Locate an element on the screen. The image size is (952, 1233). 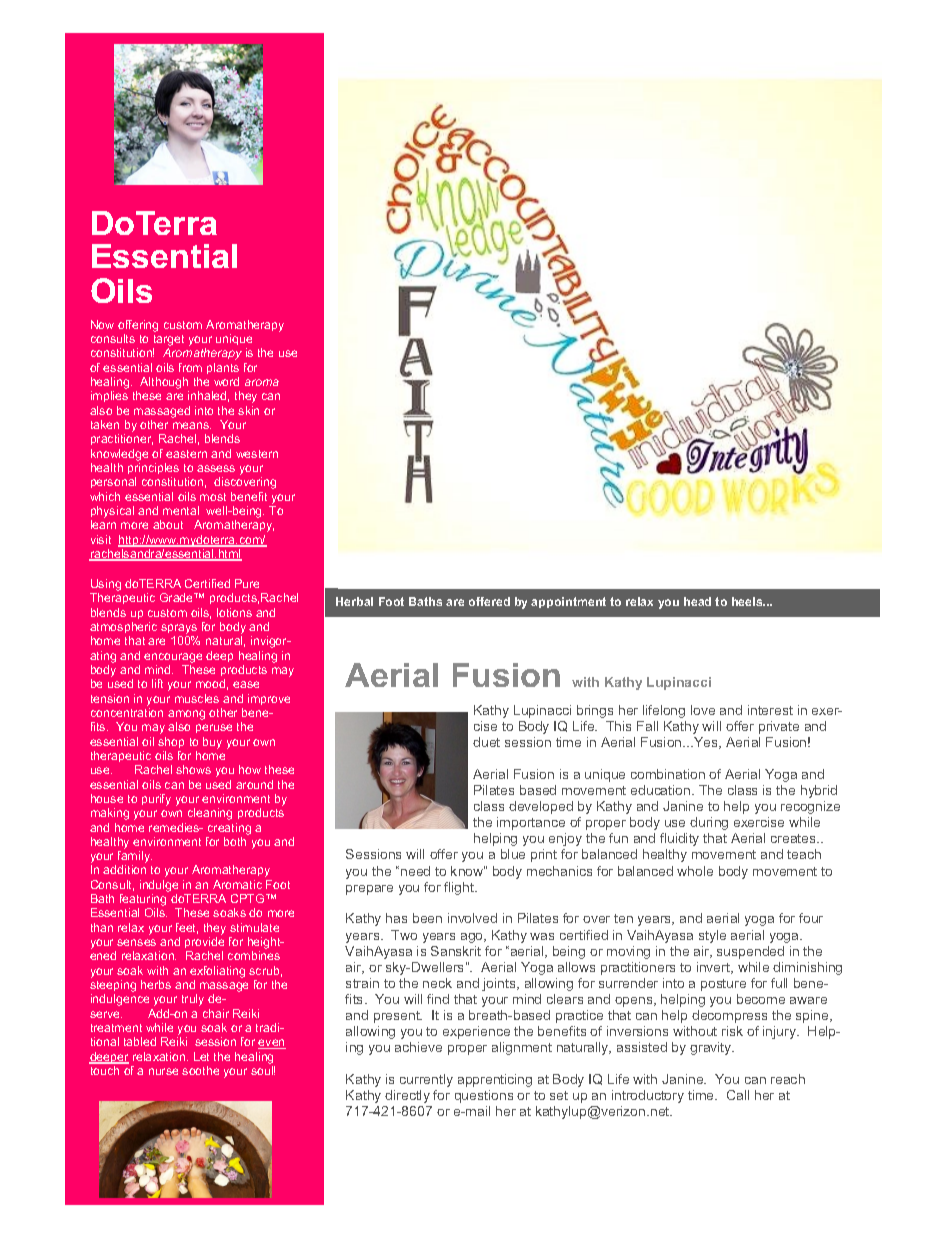
currently is located at coordinates (426, 1080).
